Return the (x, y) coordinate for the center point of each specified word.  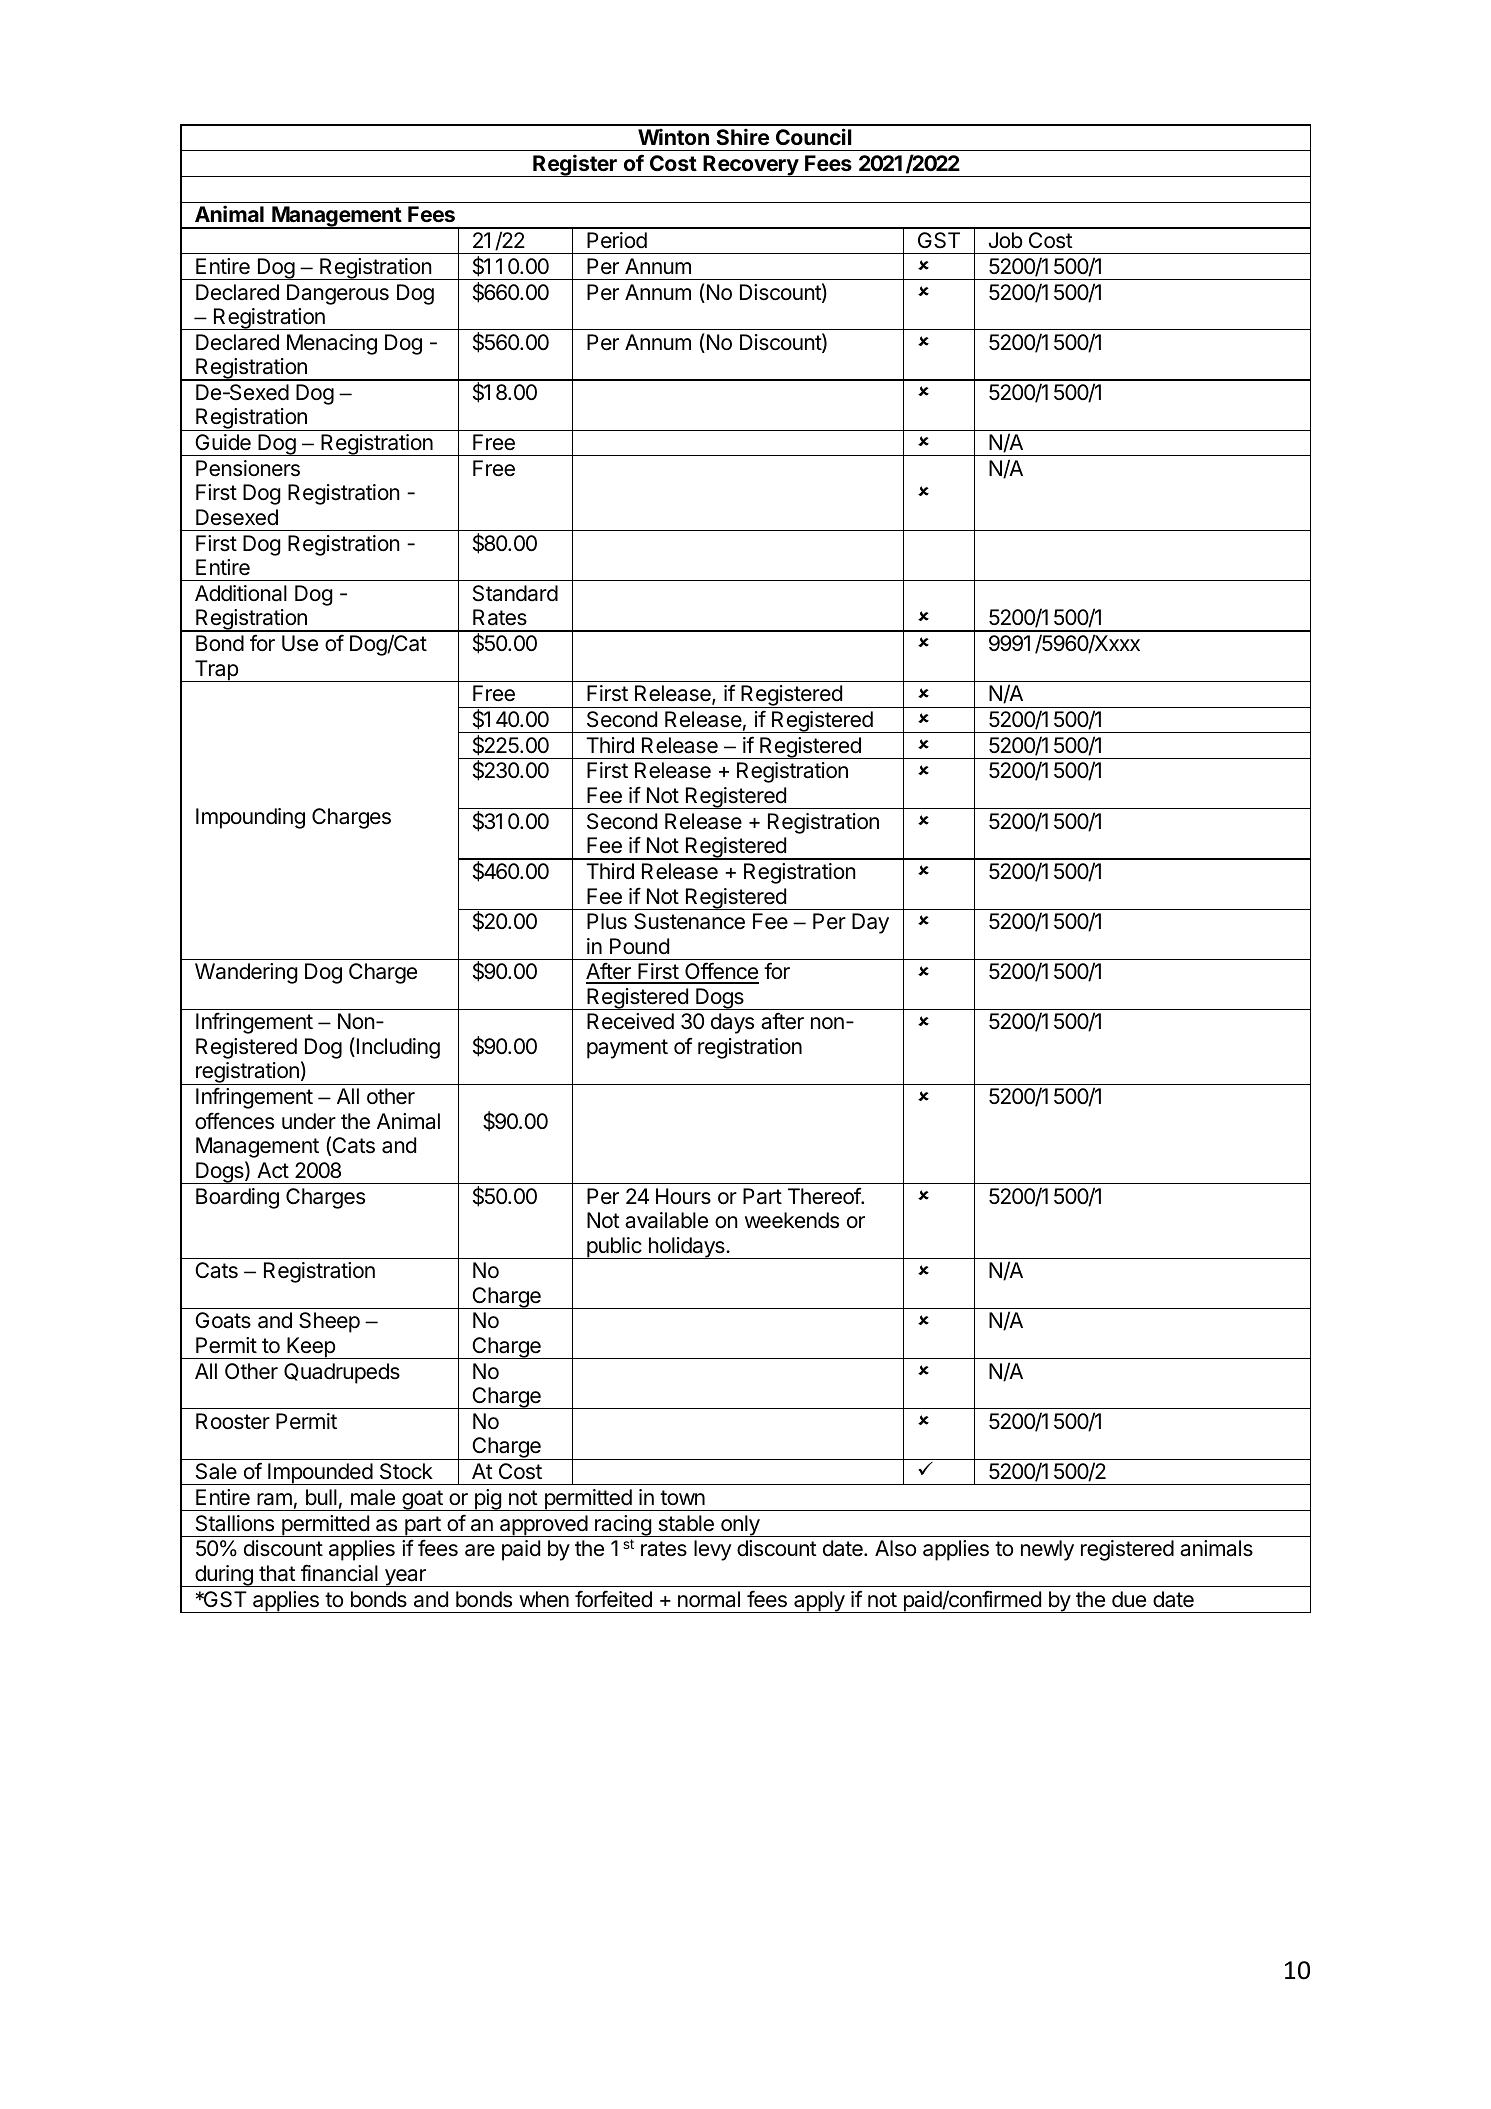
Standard (515, 593)
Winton (673, 136)
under (309, 1121)
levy (713, 1550)
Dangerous (338, 294)
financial (339, 1573)
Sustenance (689, 921)
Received (630, 1021)
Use (300, 643)
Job (1005, 240)
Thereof (825, 1196)
